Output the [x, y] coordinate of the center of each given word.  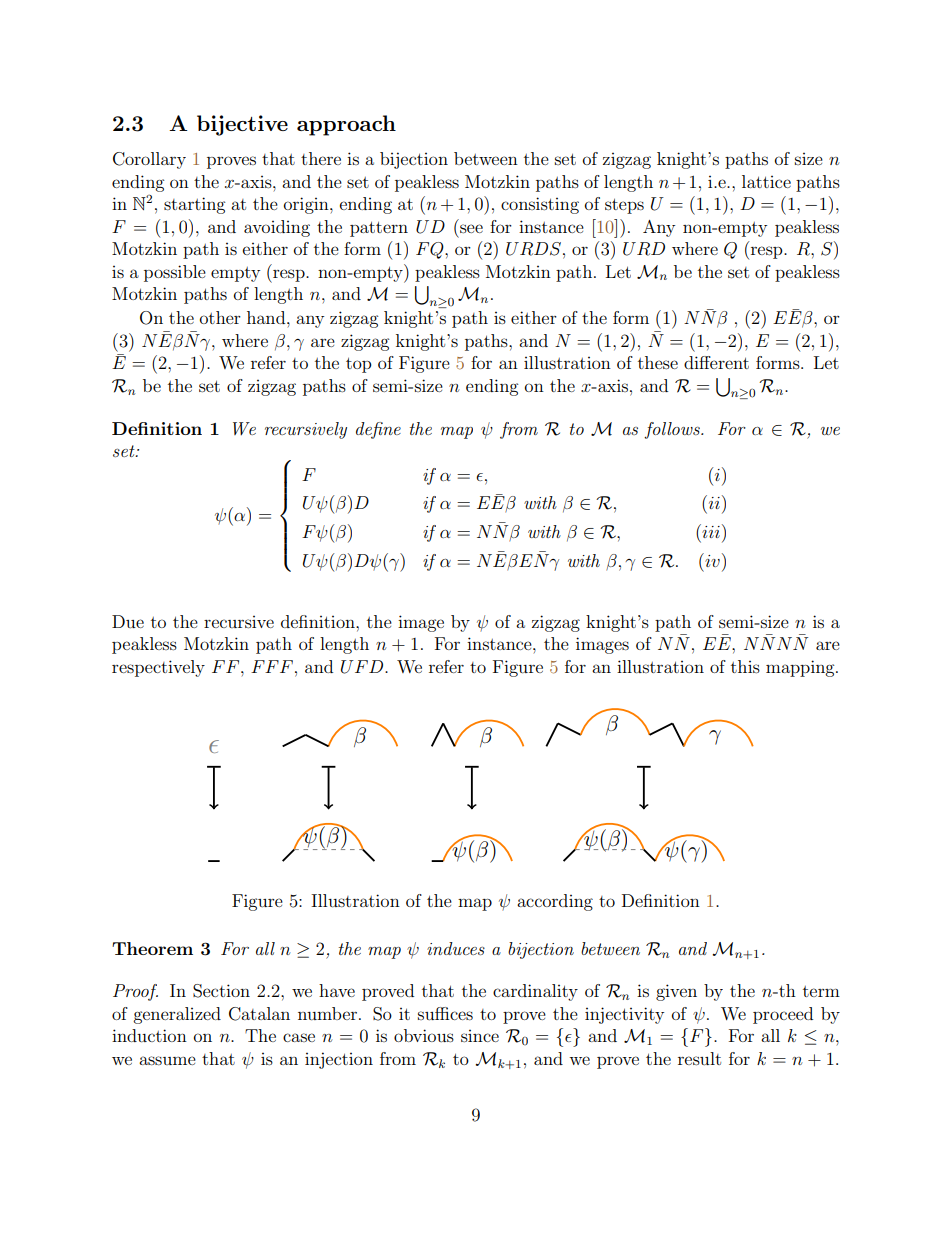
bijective [242, 125]
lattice [766, 181]
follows [673, 430]
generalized [177, 1015]
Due [128, 621]
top [358, 365]
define [378, 430]
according [555, 902]
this [745, 666]
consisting [540, 205]
